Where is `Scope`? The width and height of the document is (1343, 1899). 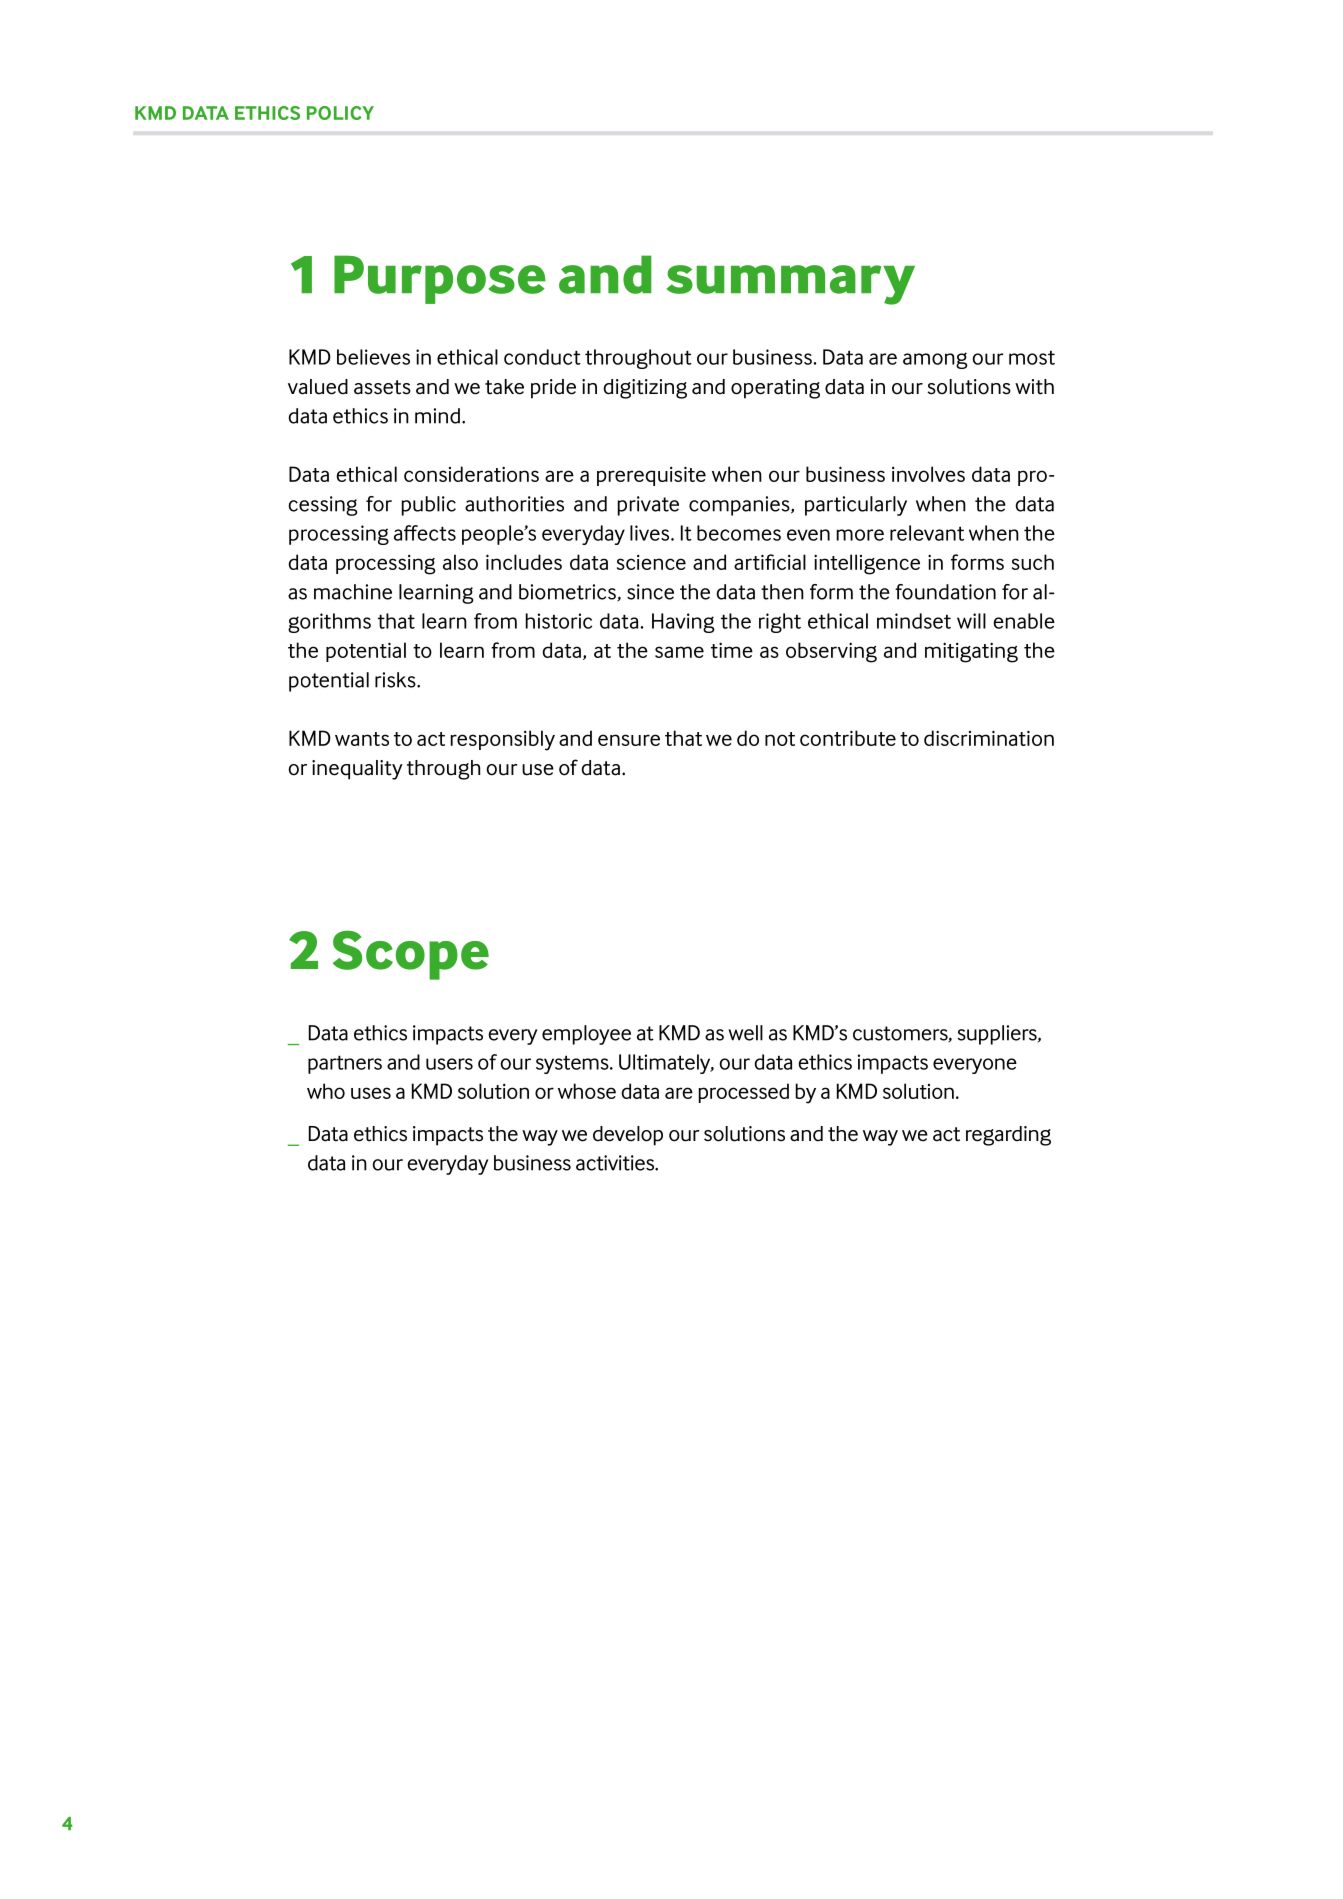
Scope is located at coordinates (411, 955).
